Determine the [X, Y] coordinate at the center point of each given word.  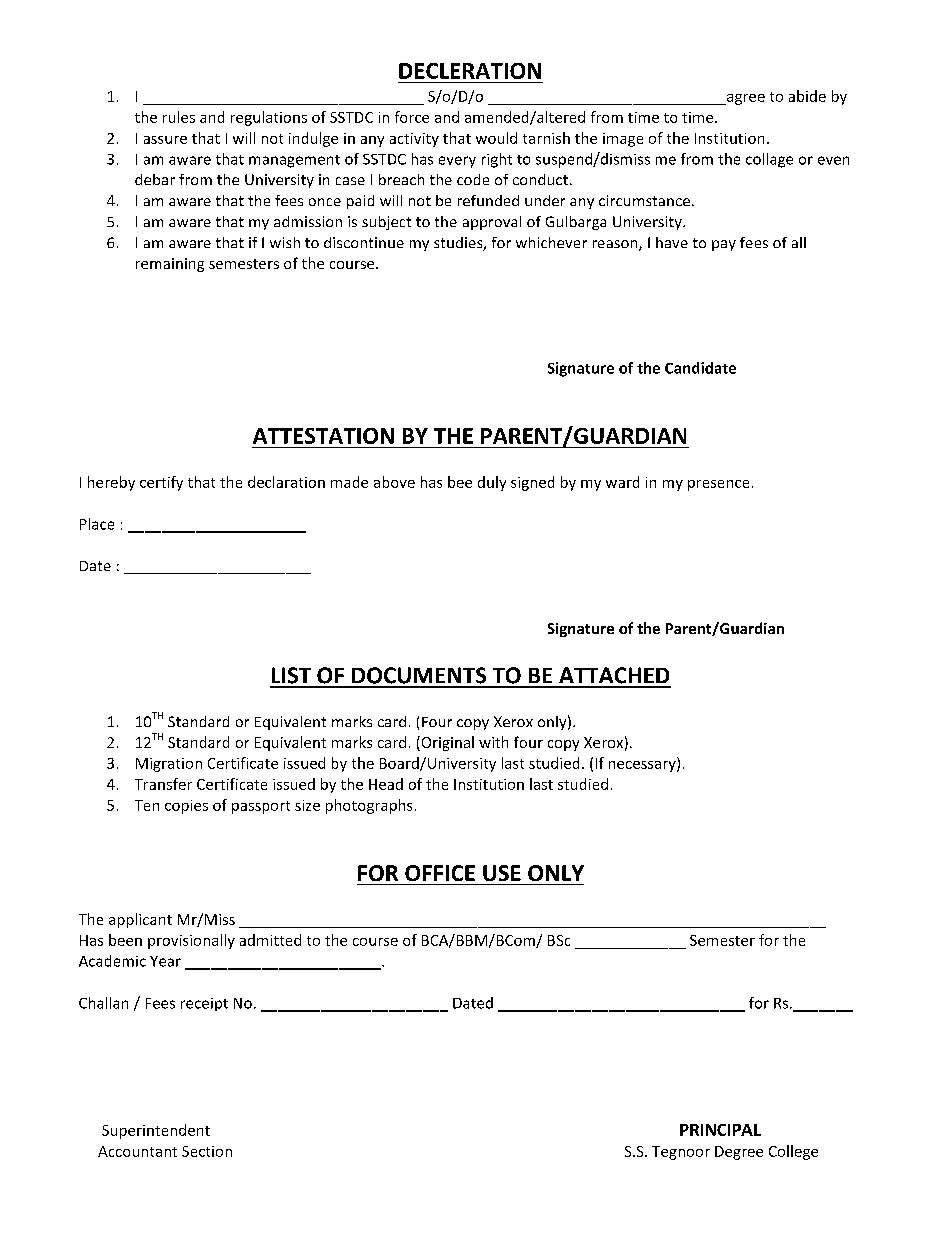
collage [769, 160]
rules [179, 117]
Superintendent [156, 1131]
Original [446, 743]
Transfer [163, 784]
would [496, 138]
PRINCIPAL [720, 1130]
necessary [643, 766]
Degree [739, 1153]
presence [718, 485]
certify [161, 483]
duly [492, 483]
